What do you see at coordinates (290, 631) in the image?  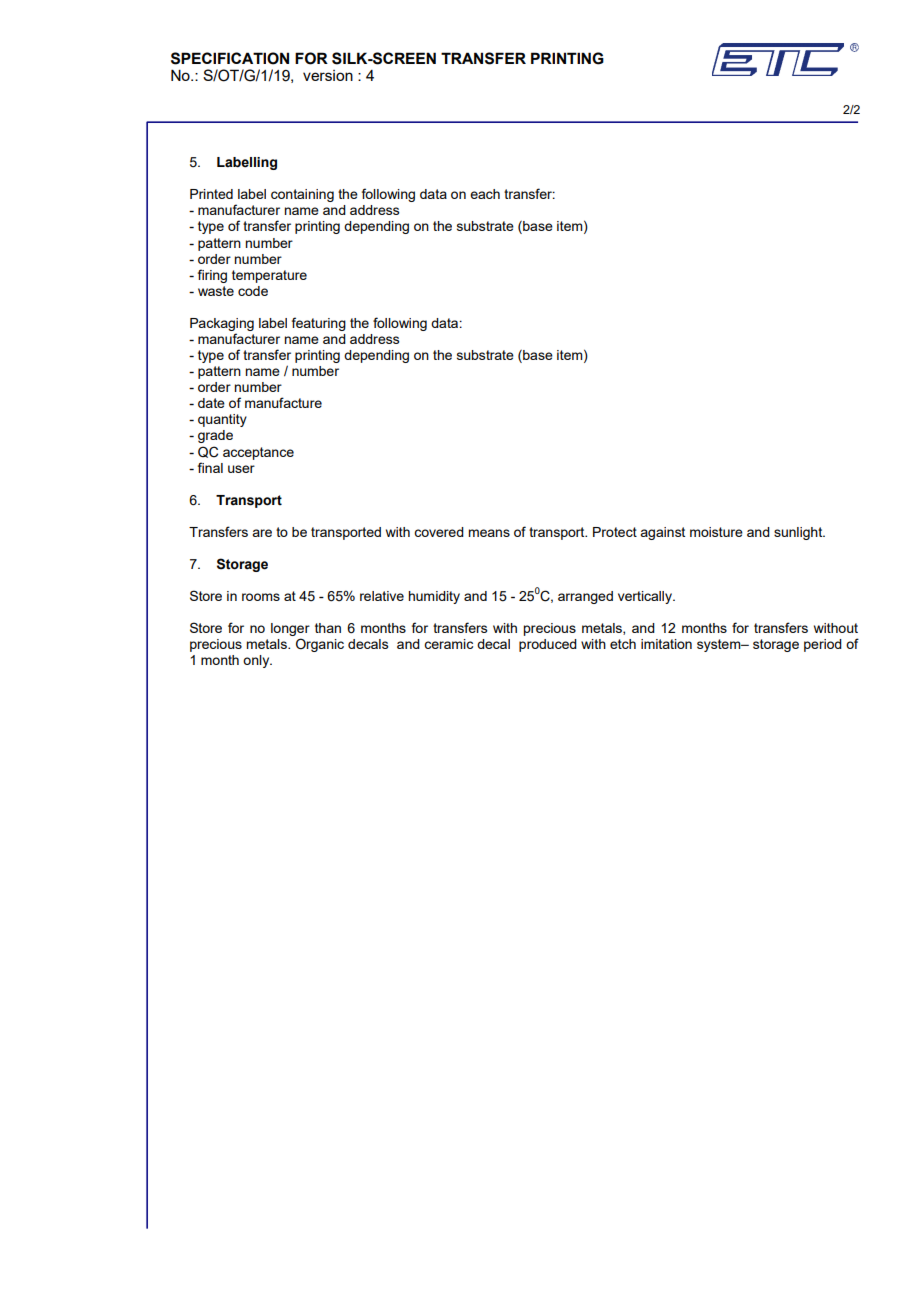 I see `longer` at bounding box center [290, 631].
